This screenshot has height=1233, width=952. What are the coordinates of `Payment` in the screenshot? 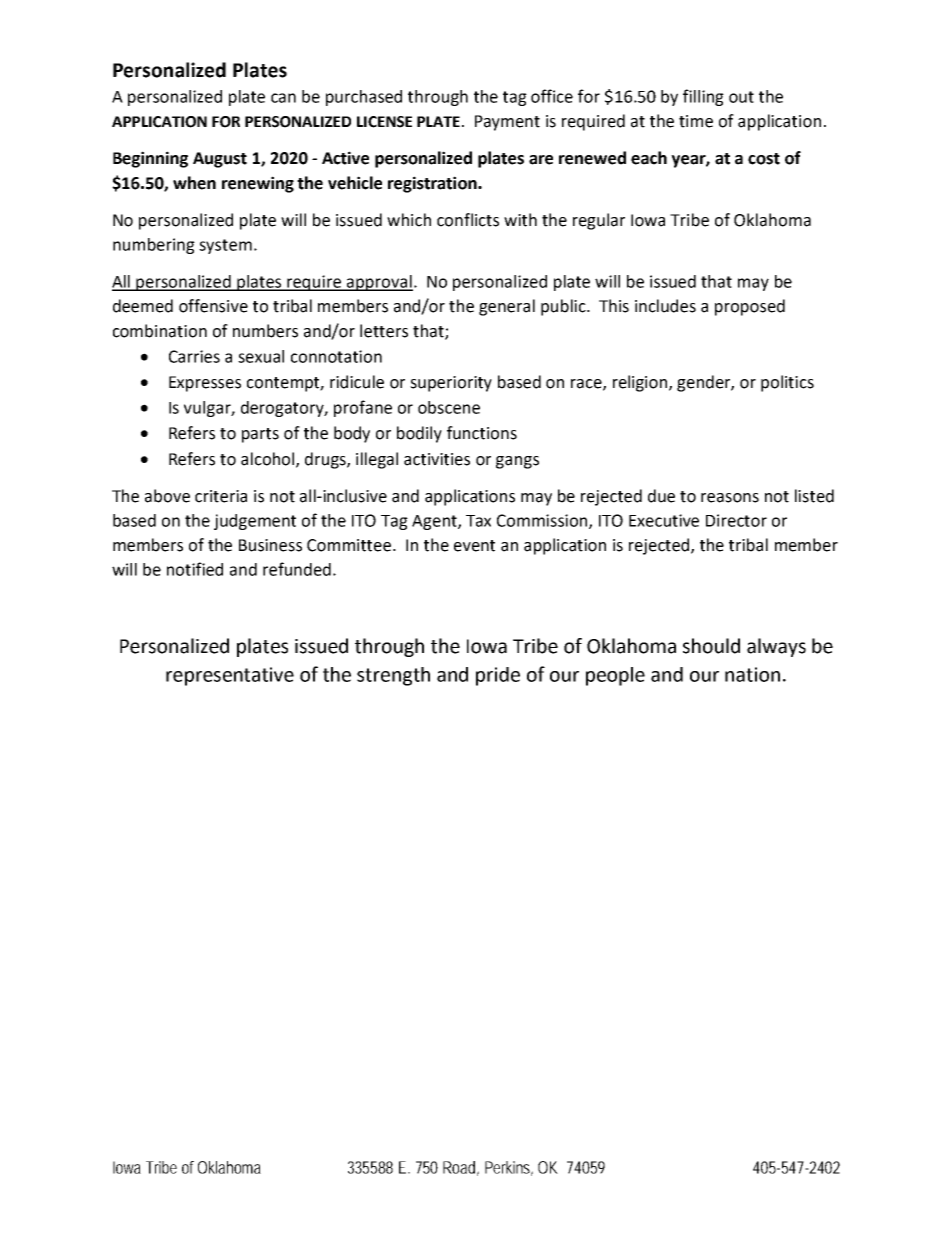 It's located at (507, 123).
